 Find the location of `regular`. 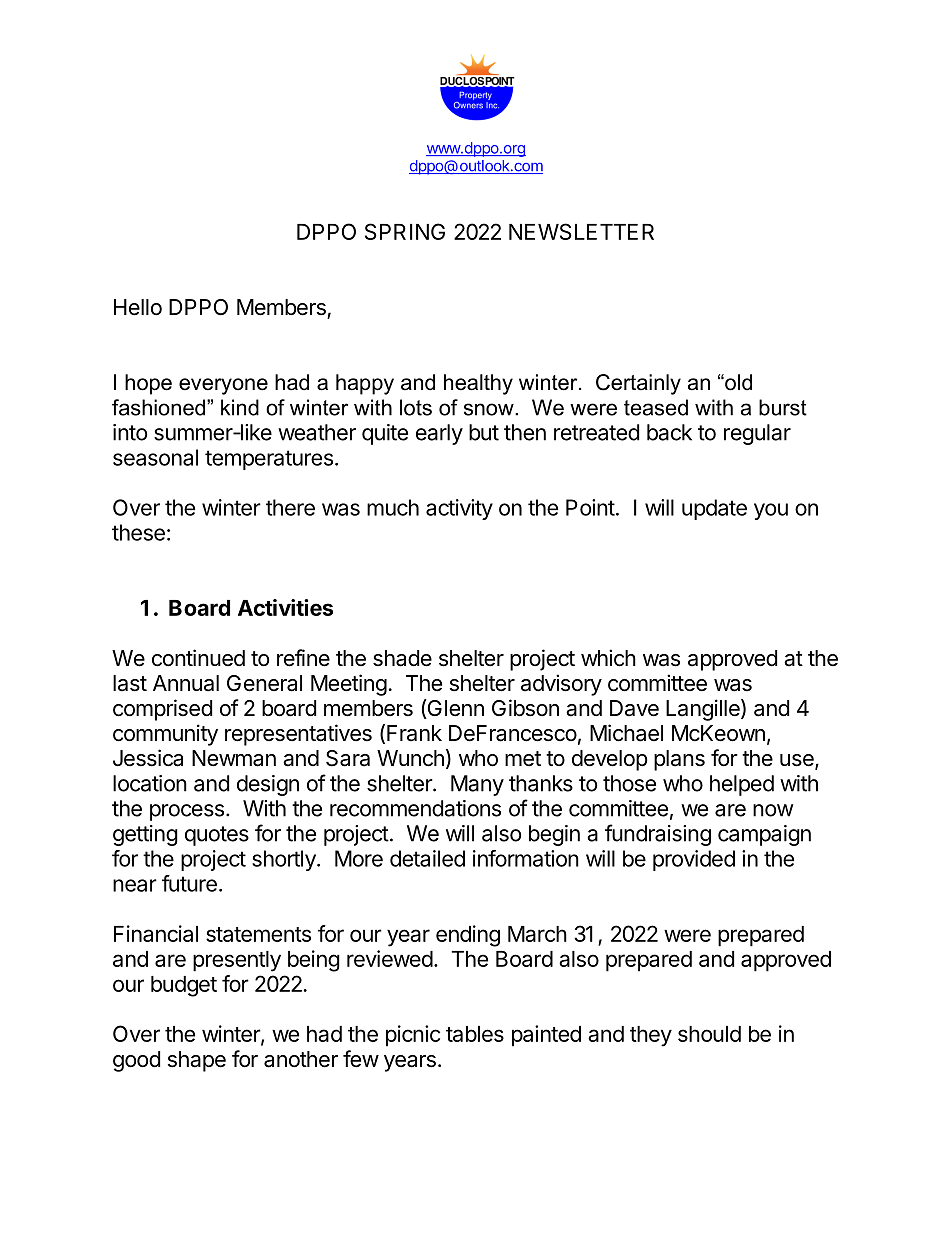

regular is located at coordinates (757, 434).
